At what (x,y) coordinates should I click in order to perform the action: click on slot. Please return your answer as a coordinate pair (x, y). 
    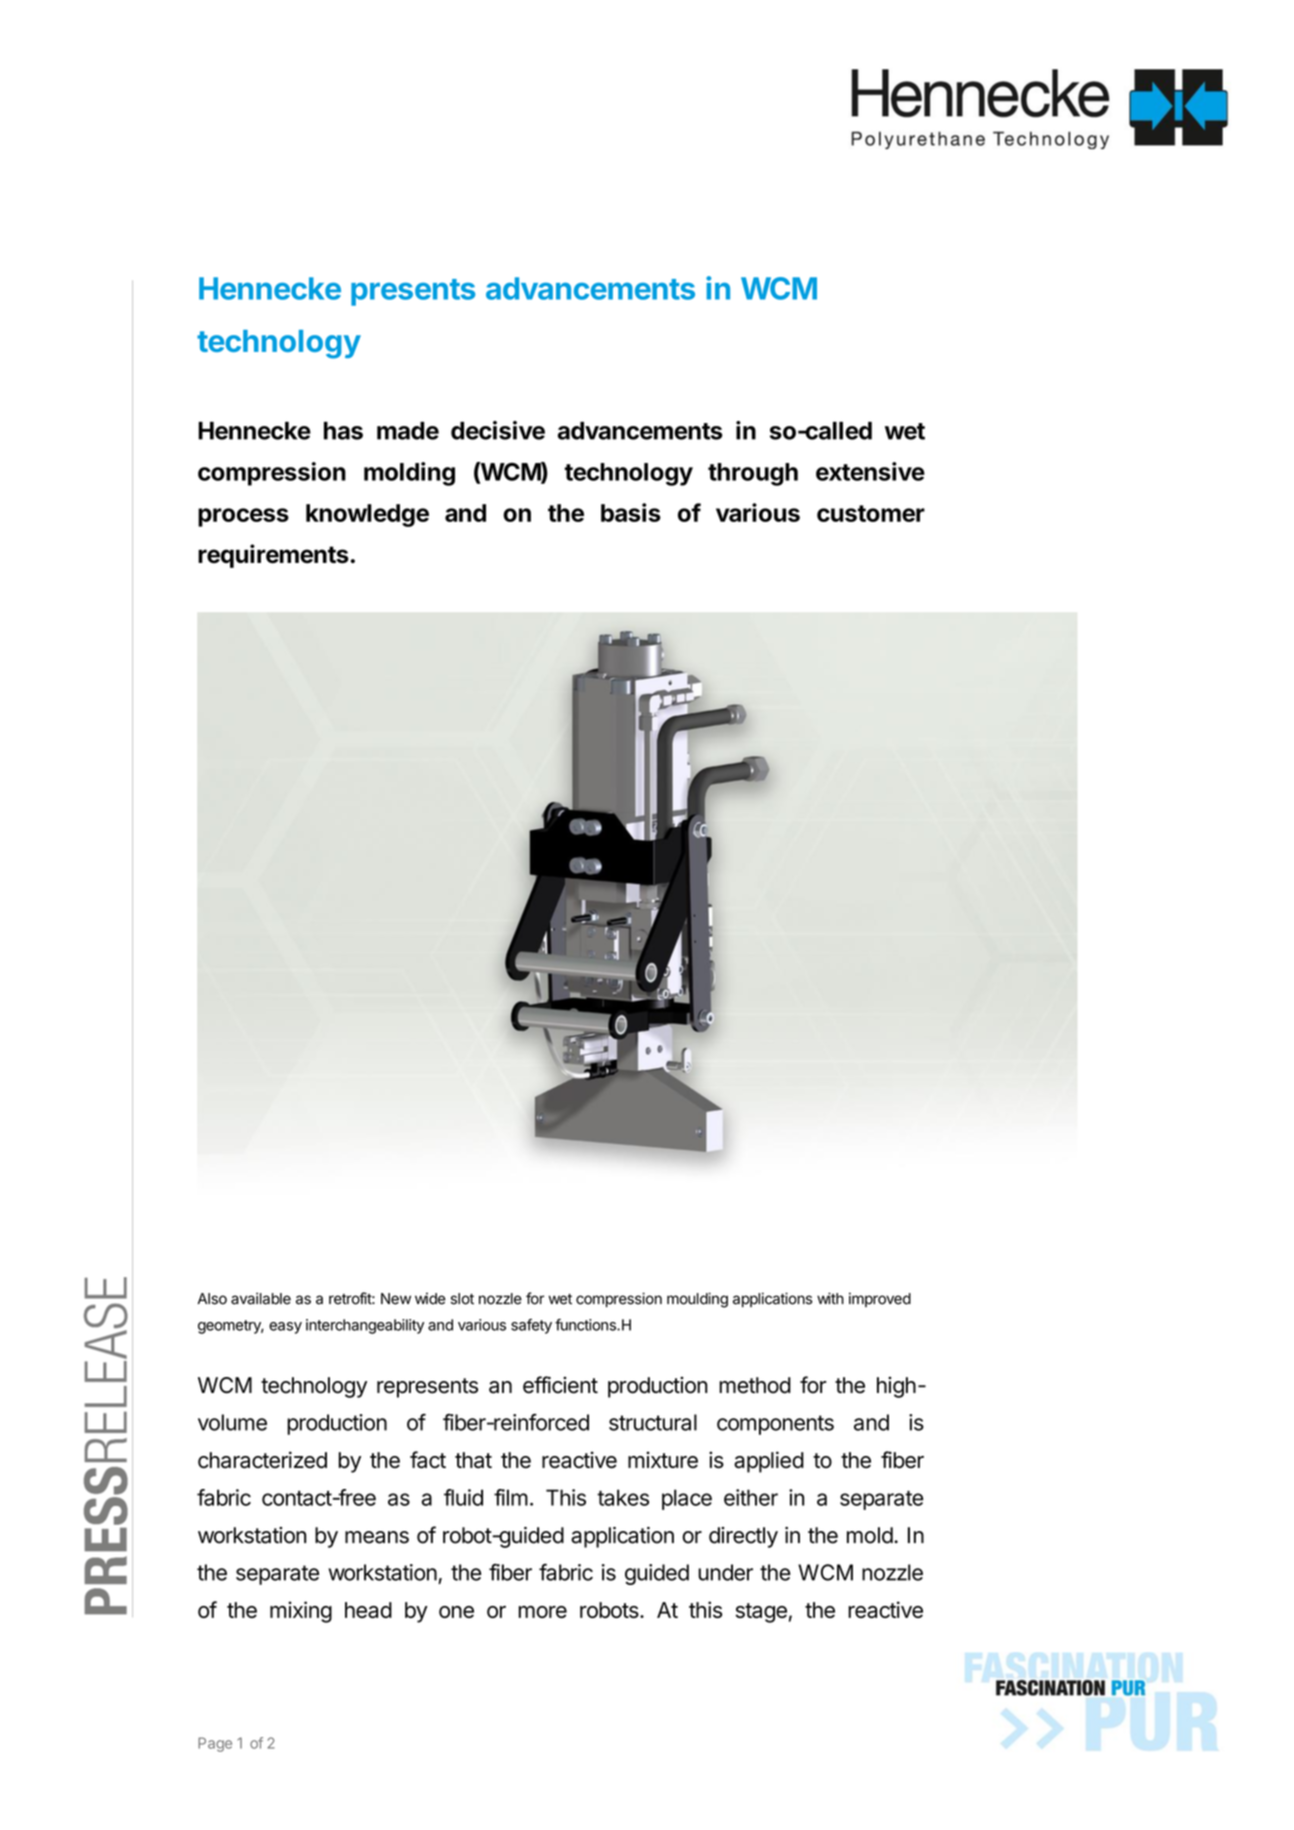
    Looking at the image, I should click on (462, 1299).
